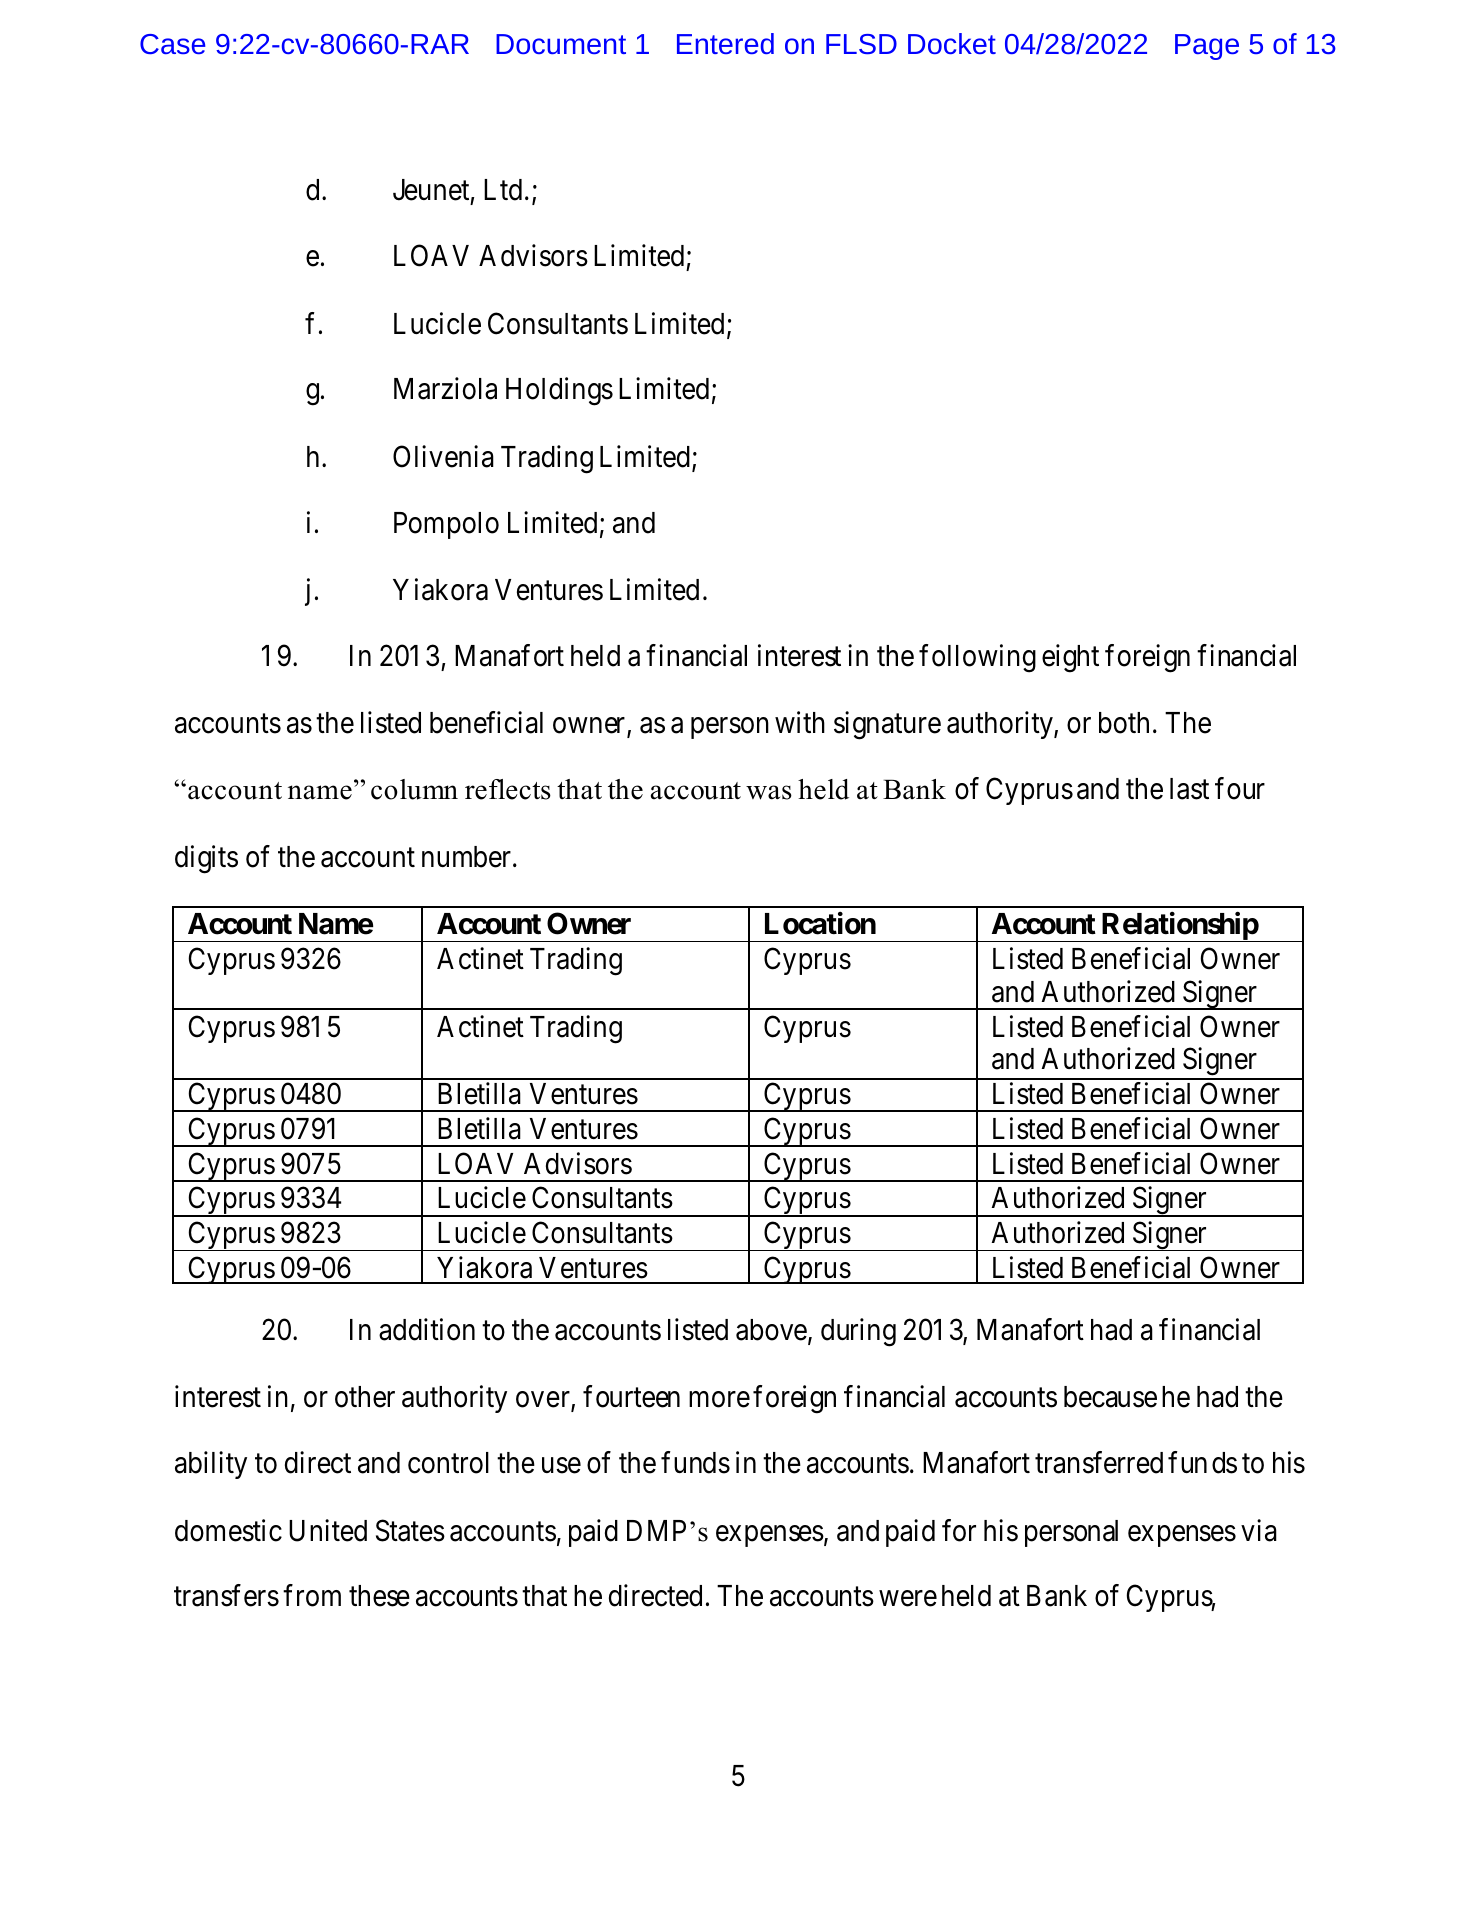 The width and height of the image is (1476, 1910). Describe the element at coordinates (725, 43) in the image. I see `Entered` at that location.
